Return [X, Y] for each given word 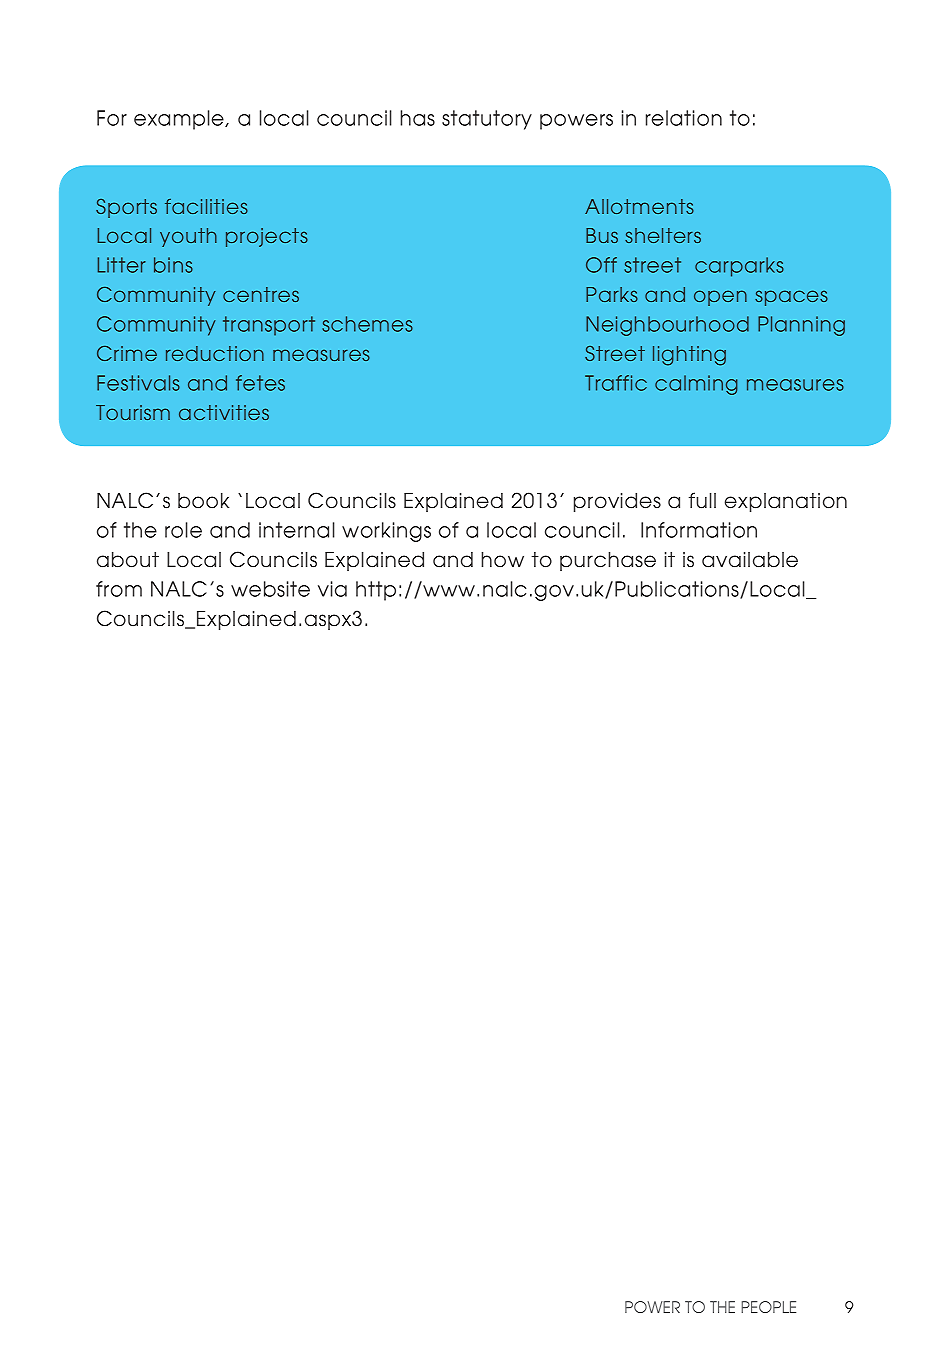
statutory [487, 120]
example [180, 120]
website [270, 589]
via [332, 589]
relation [684, 118]
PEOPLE [768, 1307]
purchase [608, 561]
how [502, 560]
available [750, 560]
